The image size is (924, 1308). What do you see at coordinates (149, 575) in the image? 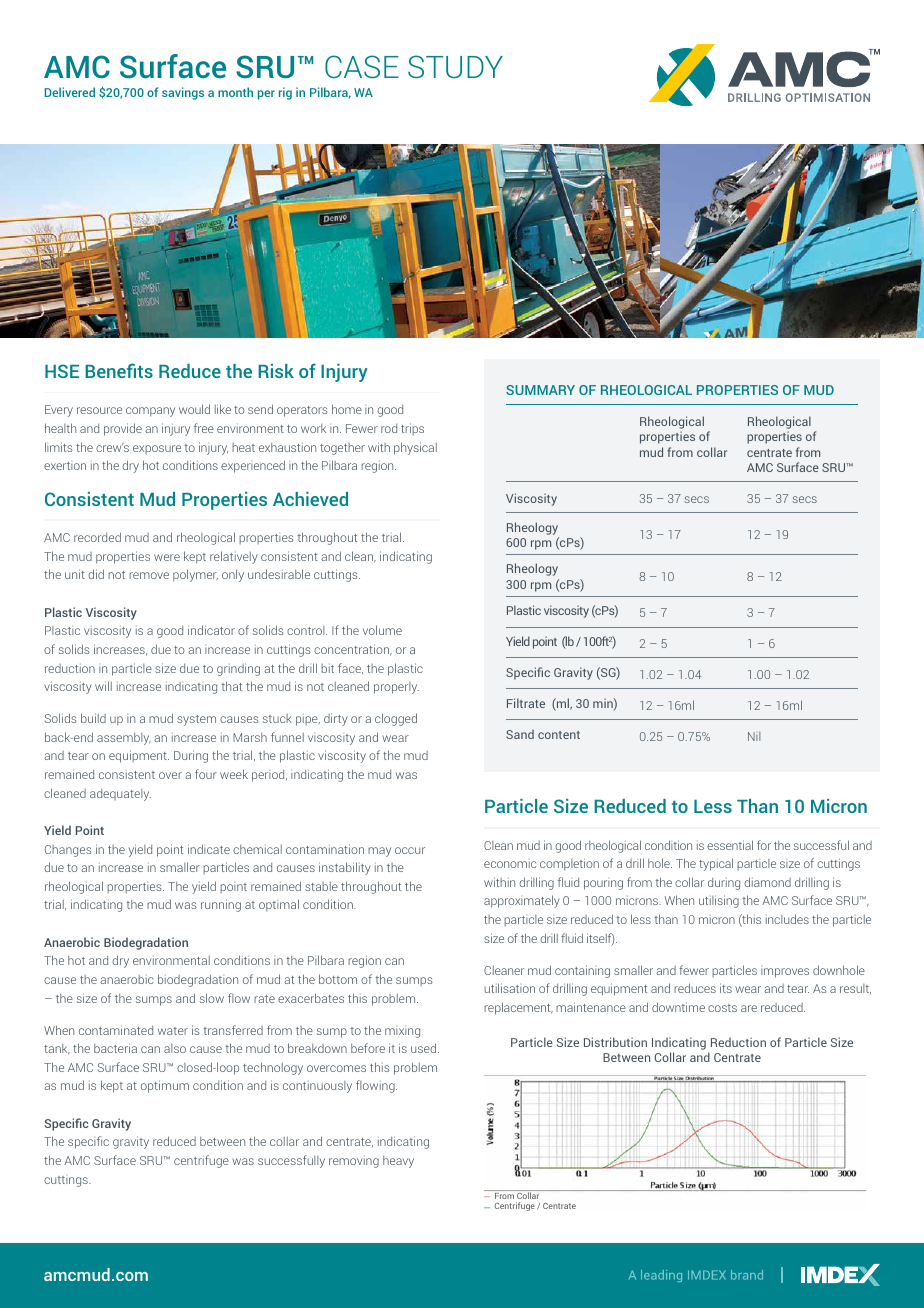
I see `remove` at bounding box center [149, 575].
